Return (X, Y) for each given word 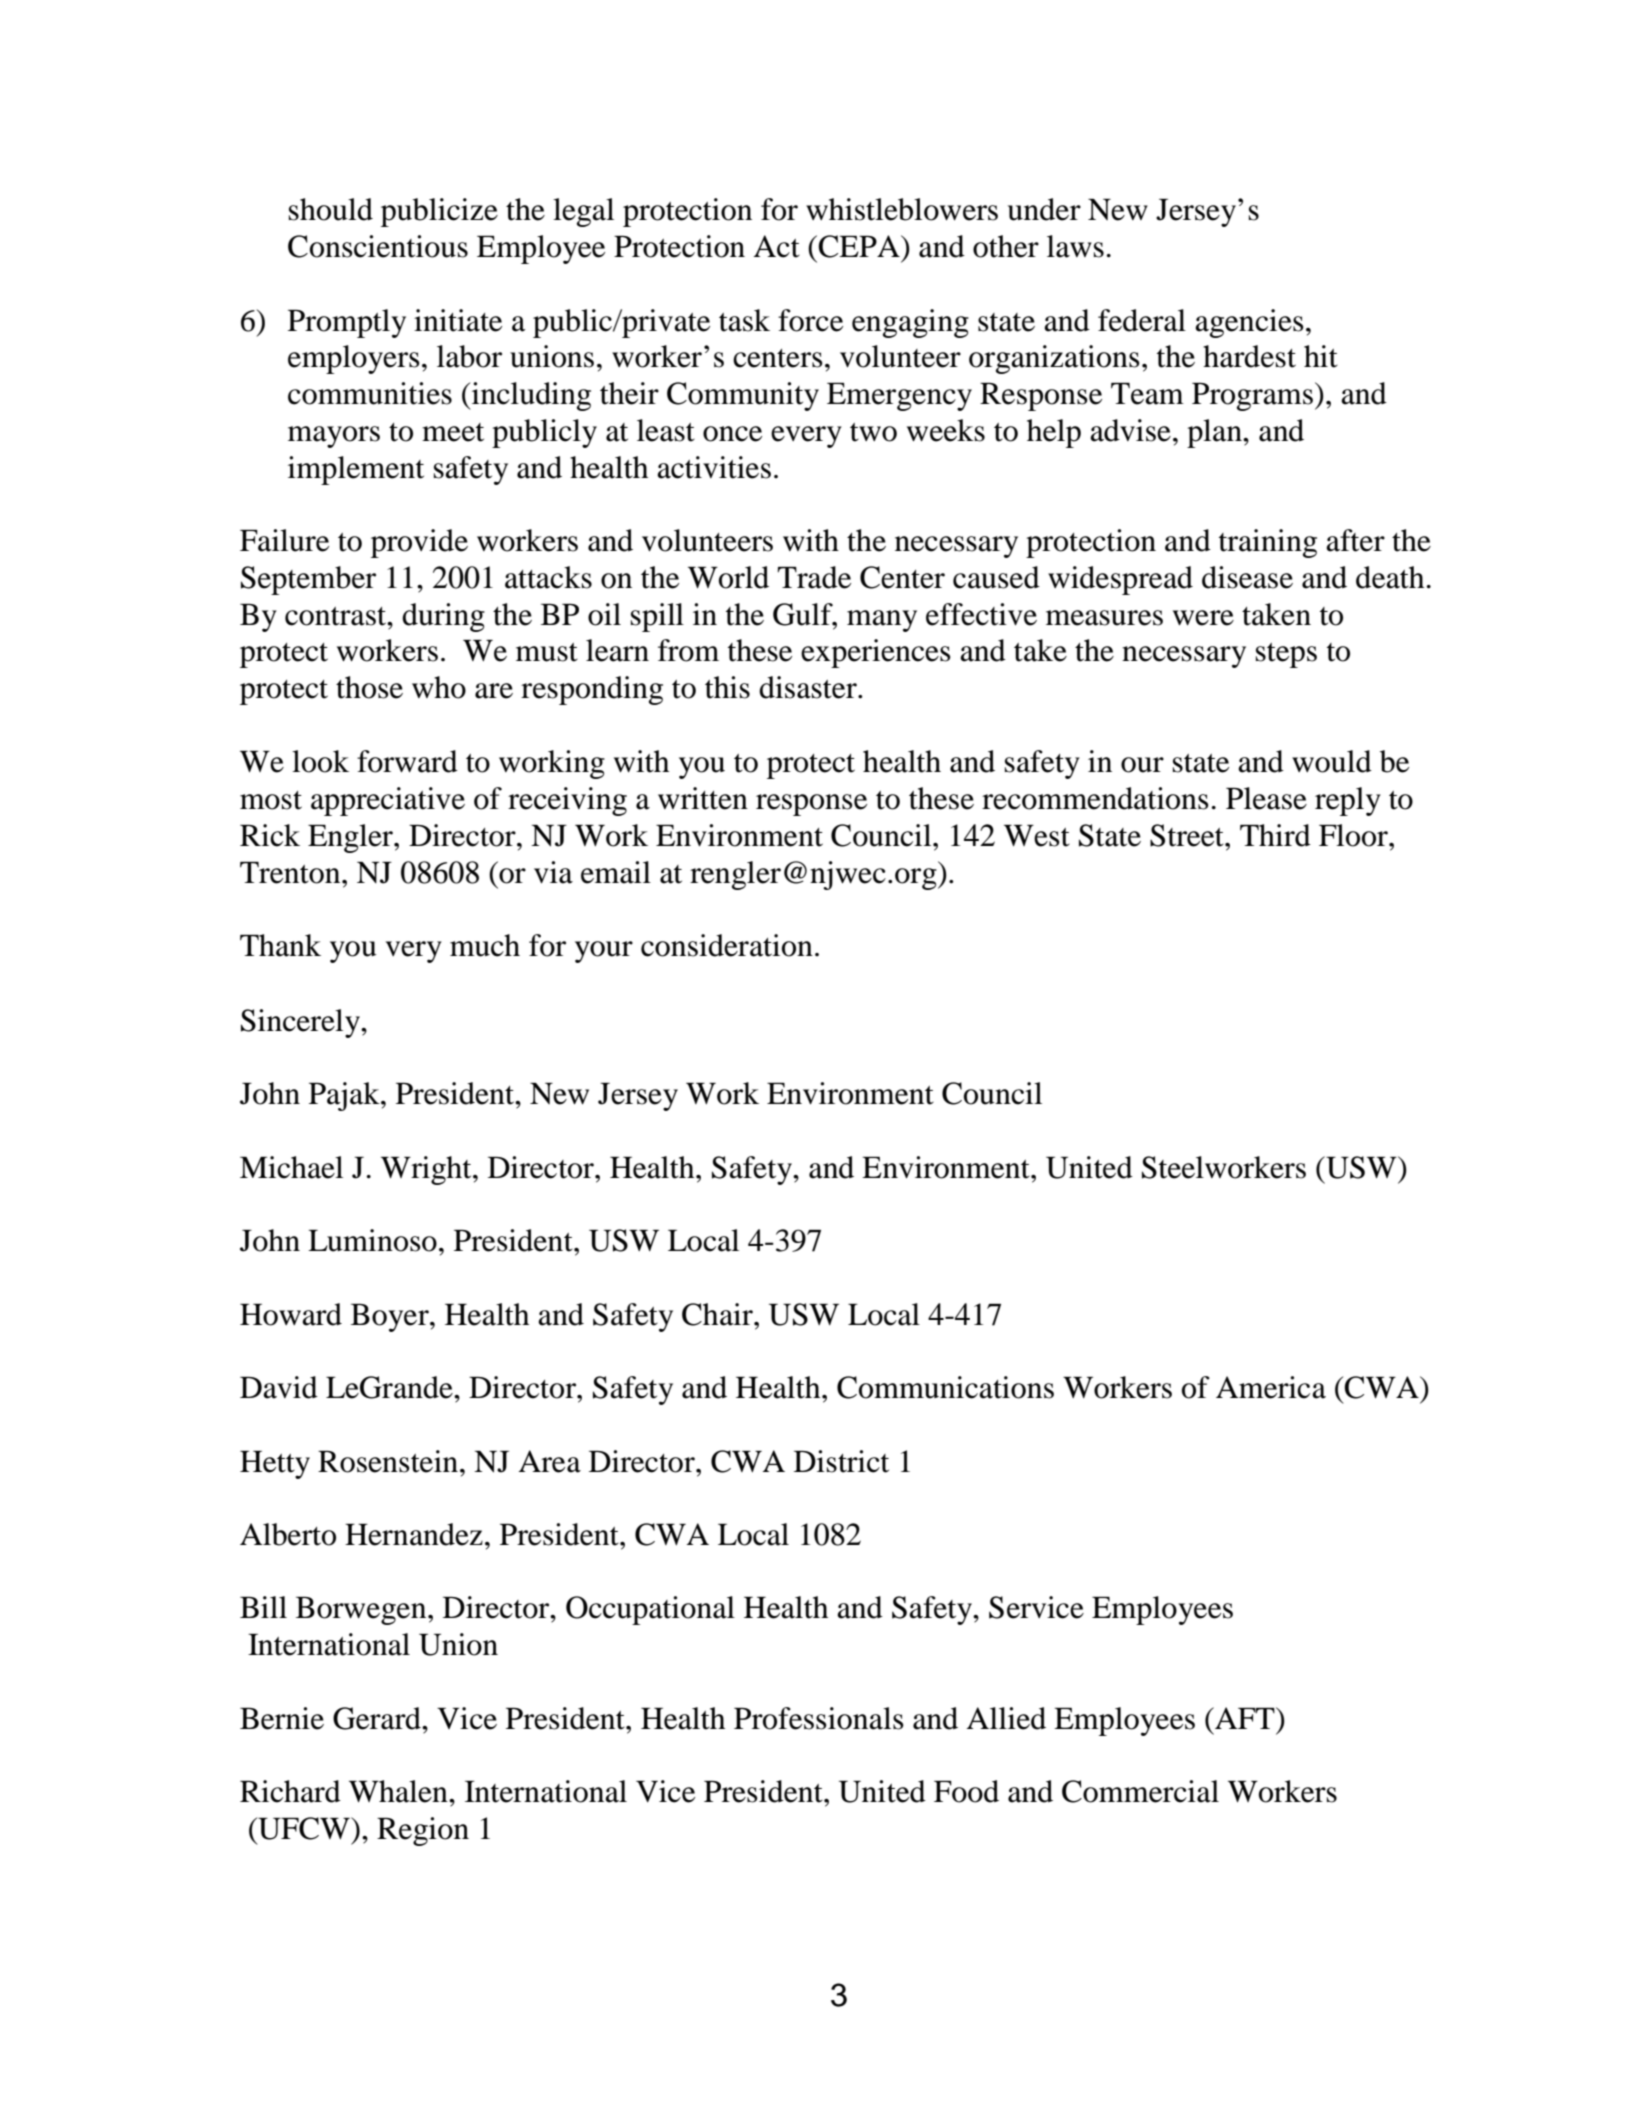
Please (1266, 798)
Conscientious (378, 246)
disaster (809, 687)
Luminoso (372, 1240)
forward (407, 761)
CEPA (860, 246)
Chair (718, 1314)
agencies (1249, 323)
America (1271, 1387)
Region (423, 1831)
